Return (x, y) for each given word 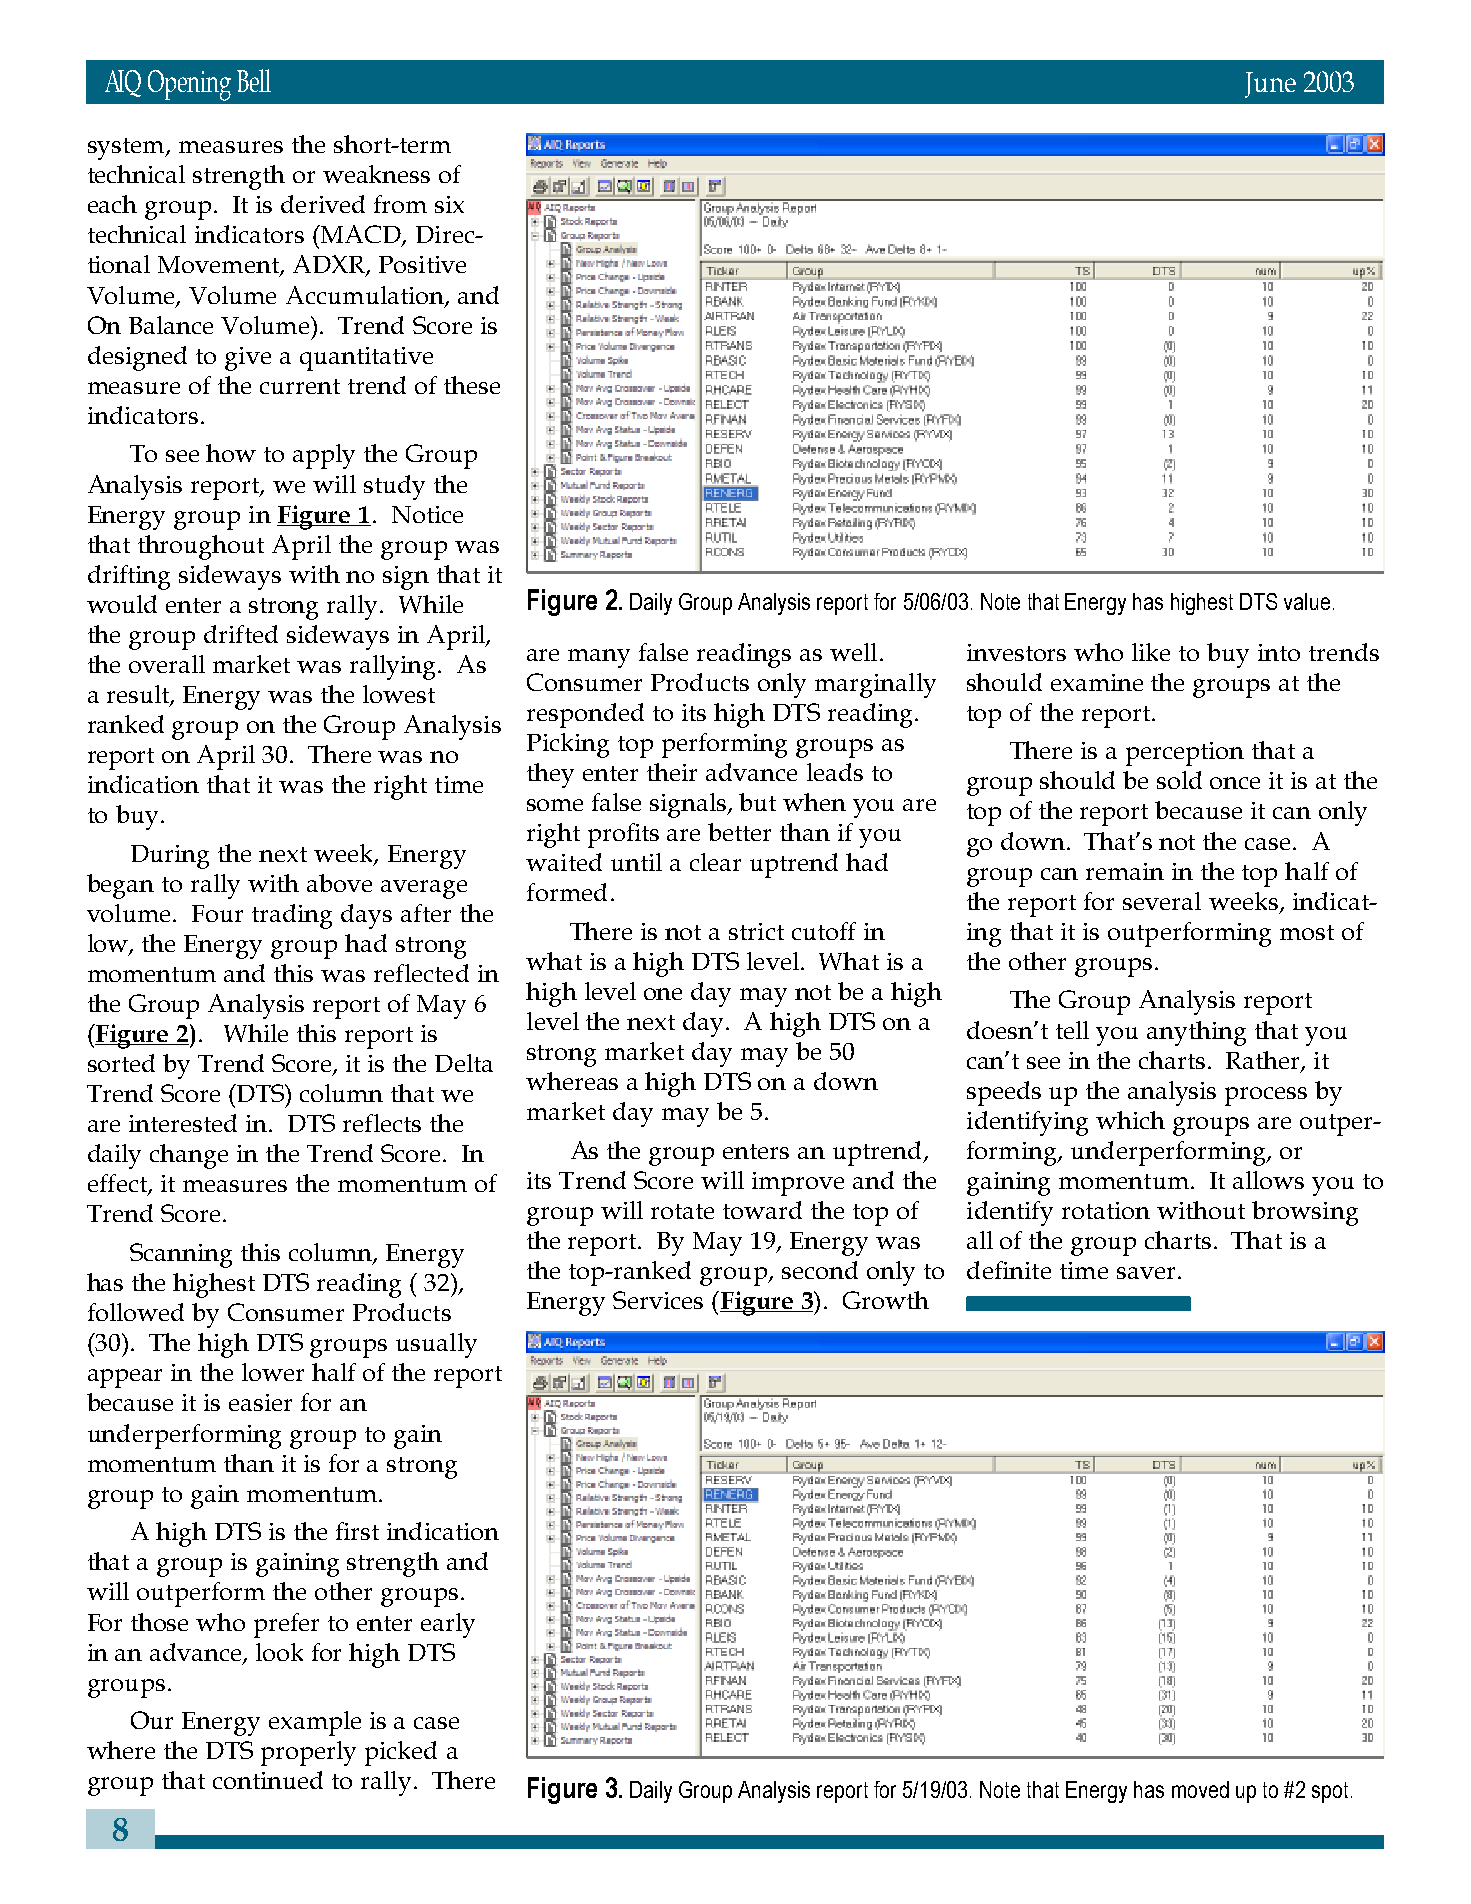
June (1270, 85)
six (449, 204)
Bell (254, 80)
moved (1200, 1789)
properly (308, 1753)
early (448, 1625)
